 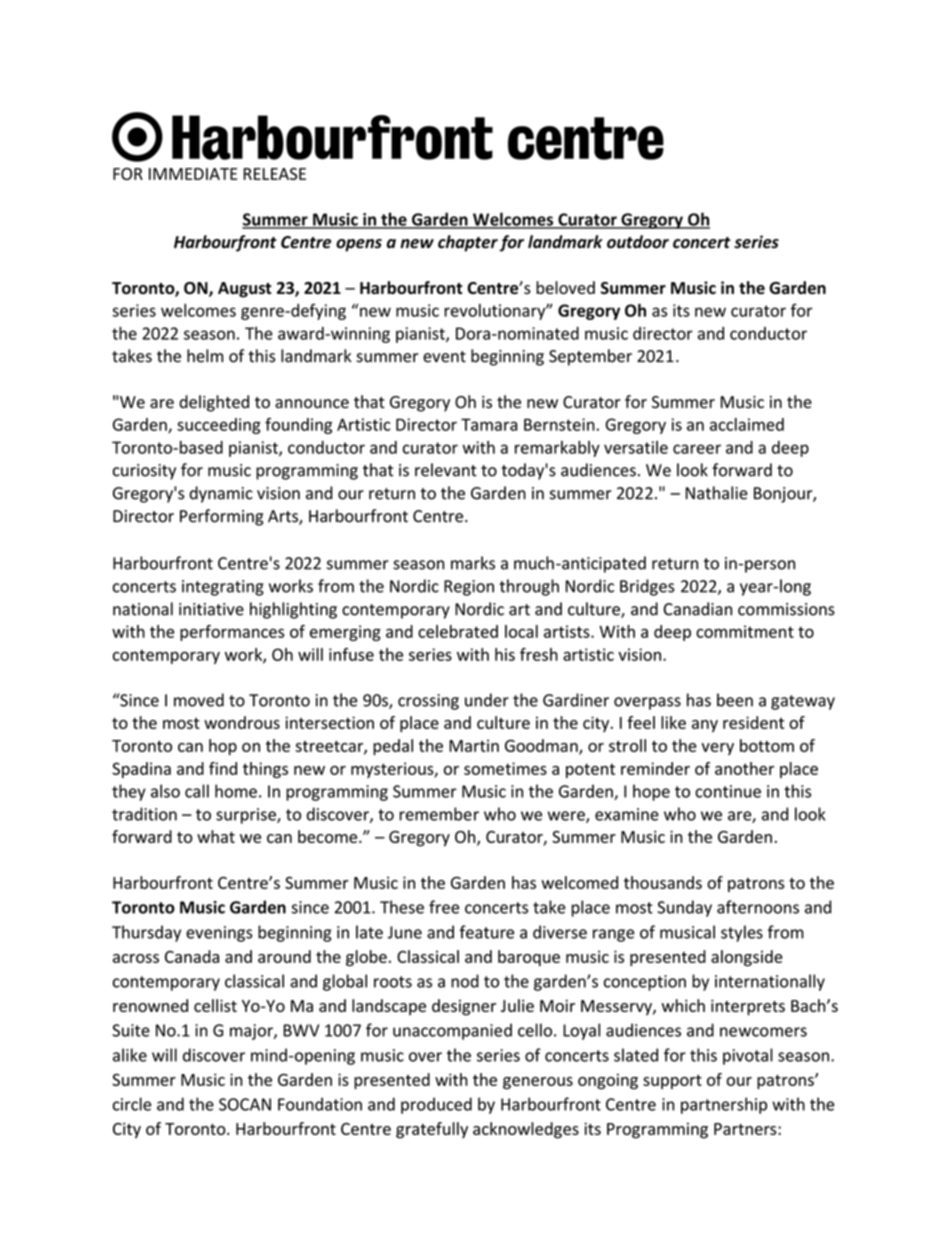 What do you see at coordinates (132, 1104) in the page?
I see `circle` at bounding box center [132, 1104].
